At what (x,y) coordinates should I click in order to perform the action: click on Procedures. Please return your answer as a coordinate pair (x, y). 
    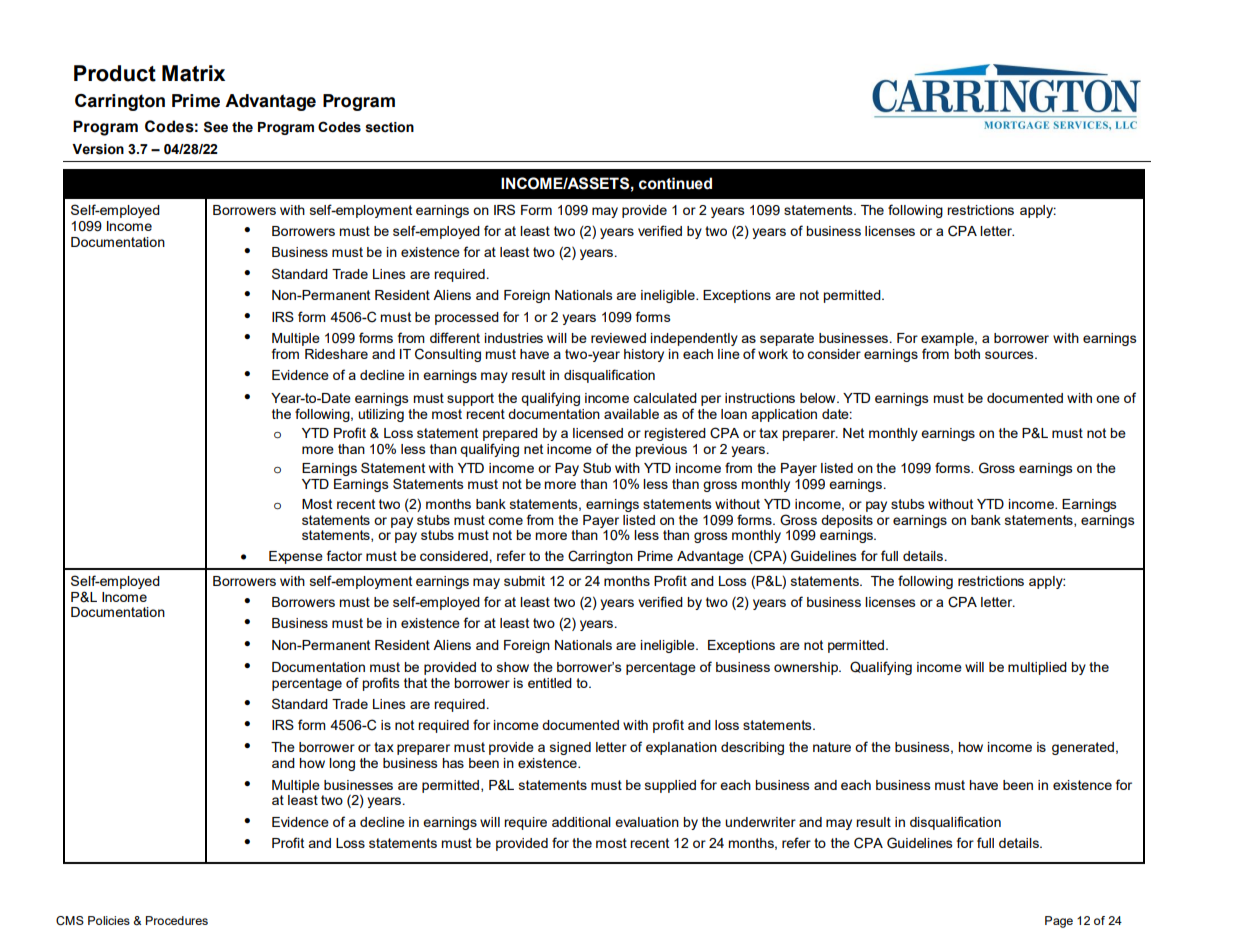
    Looking at the image, I should click on (177, 920).
